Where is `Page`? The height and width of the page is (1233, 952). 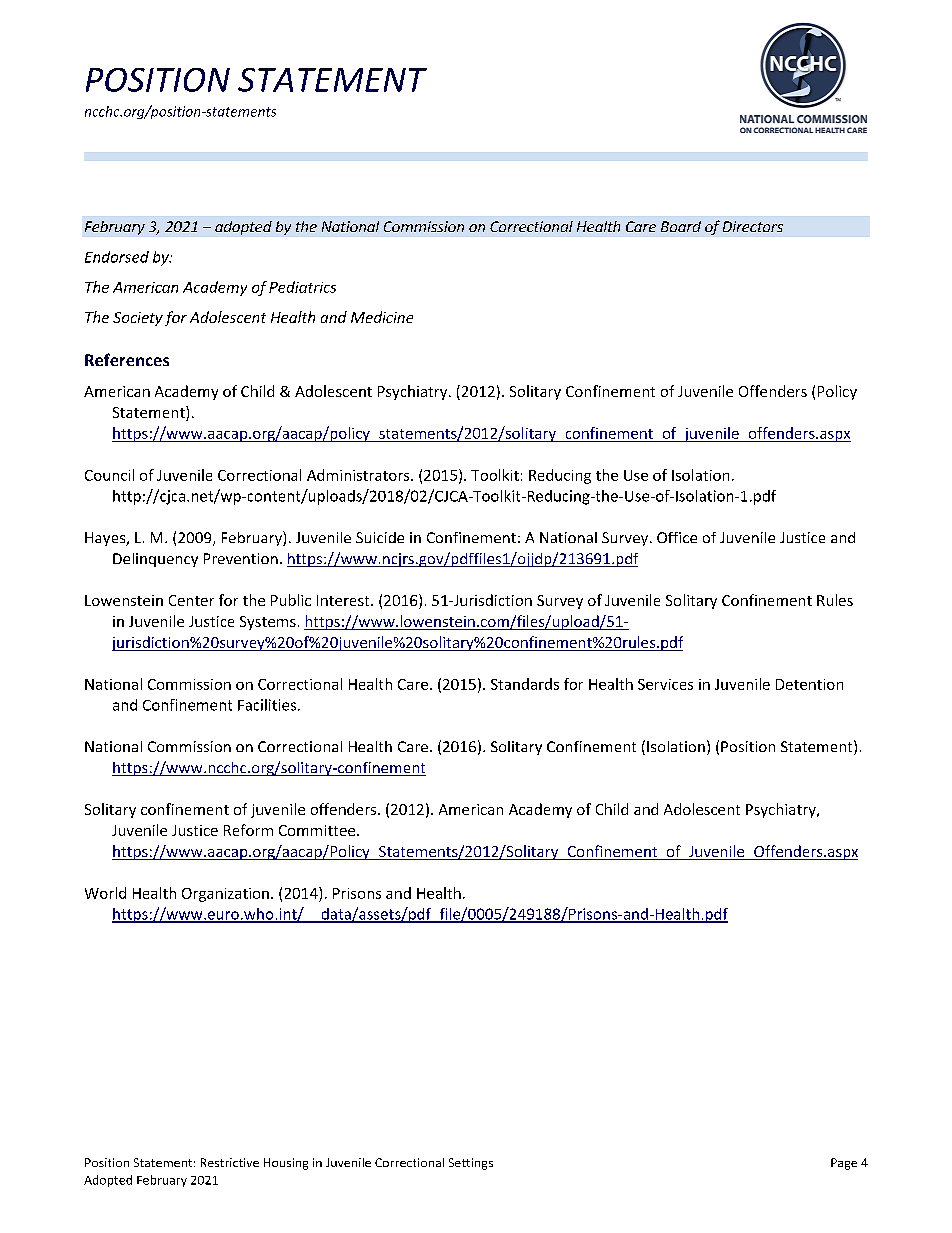
Page is located at coordinates (844, 1164).
